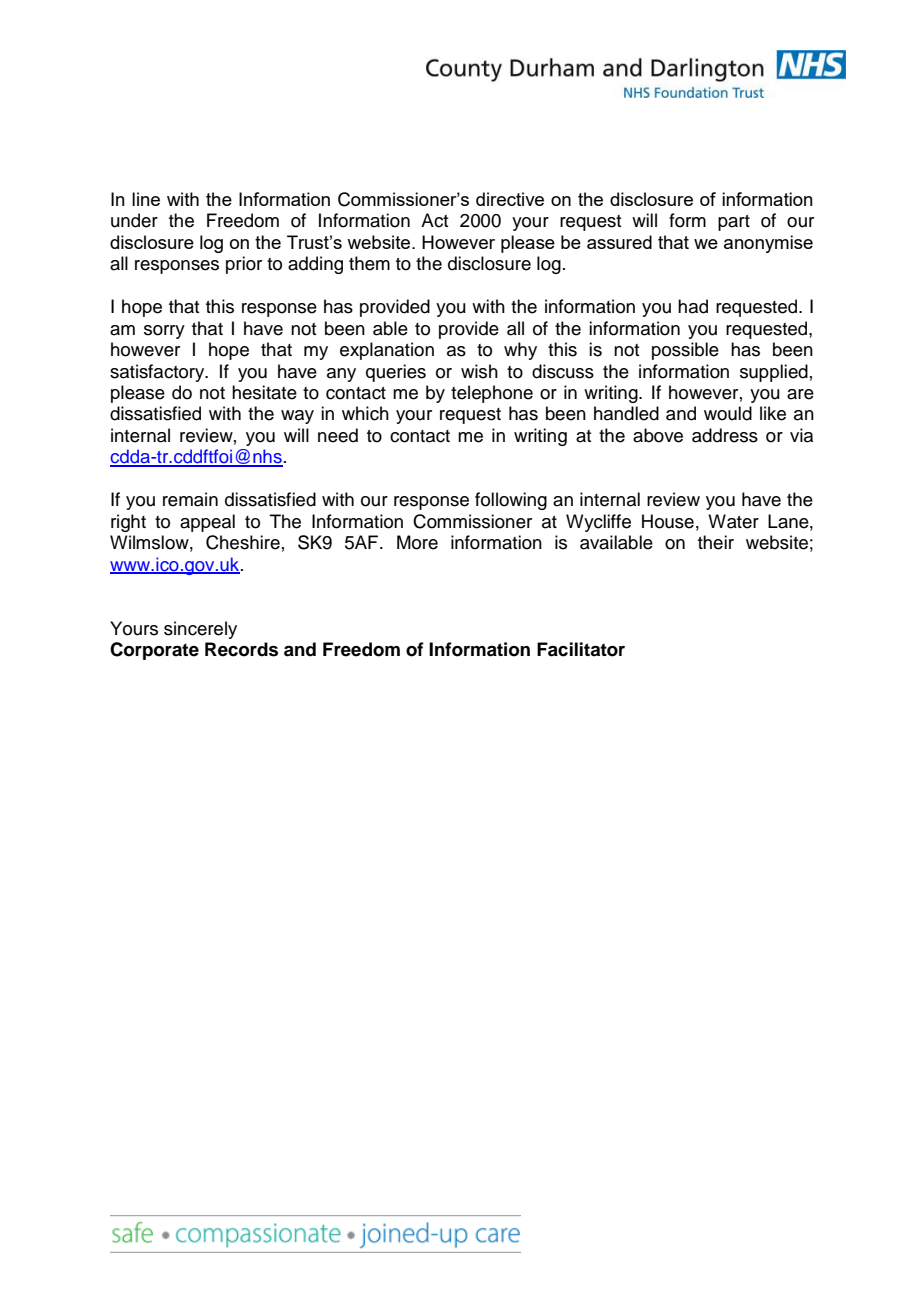 The image size is (924, 1308). Describe the element at coordinates (511, 501) in the screenshot. I see `following` at that location.
